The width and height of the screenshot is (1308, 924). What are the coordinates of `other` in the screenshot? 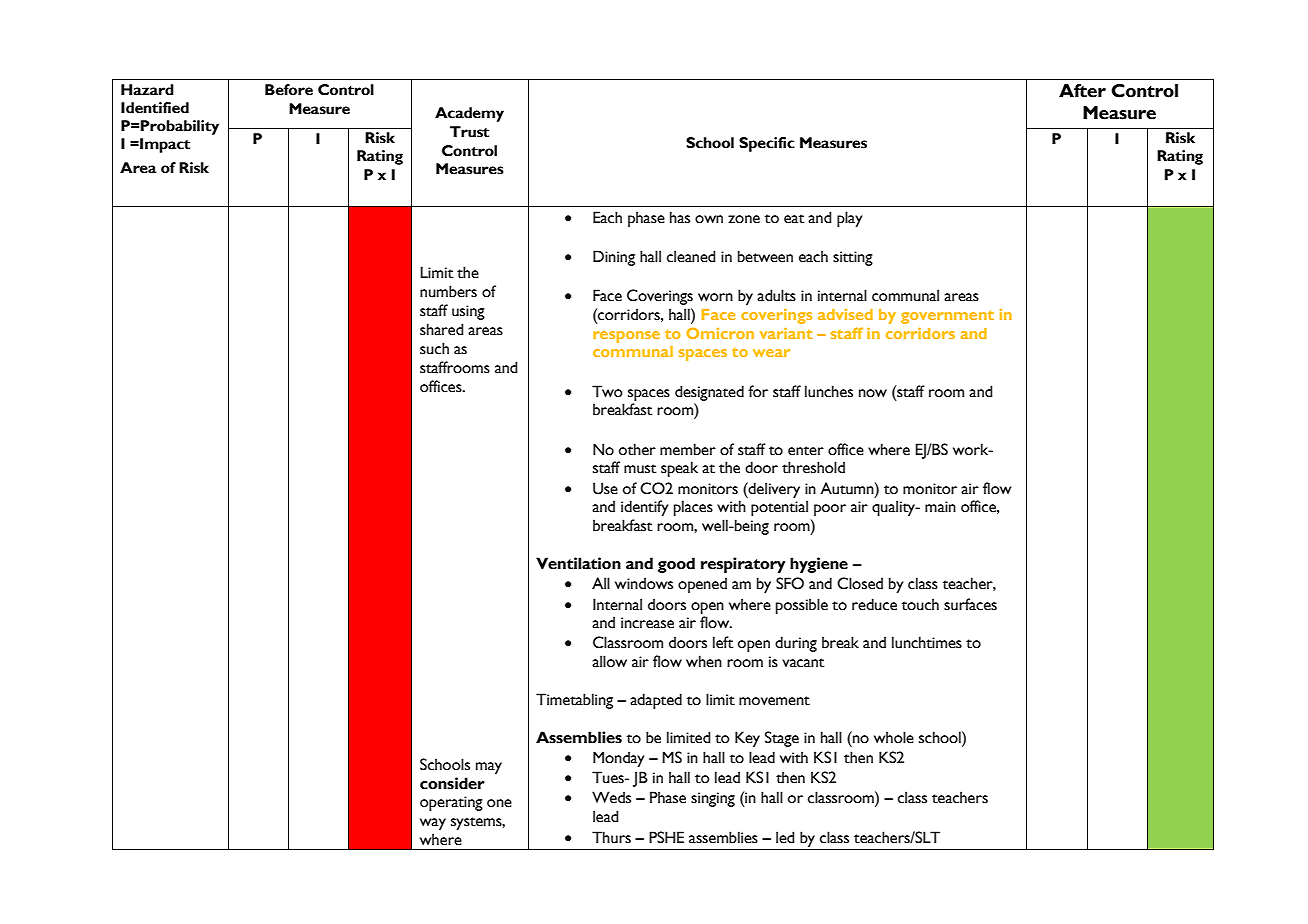 It's located at (637, 449).
